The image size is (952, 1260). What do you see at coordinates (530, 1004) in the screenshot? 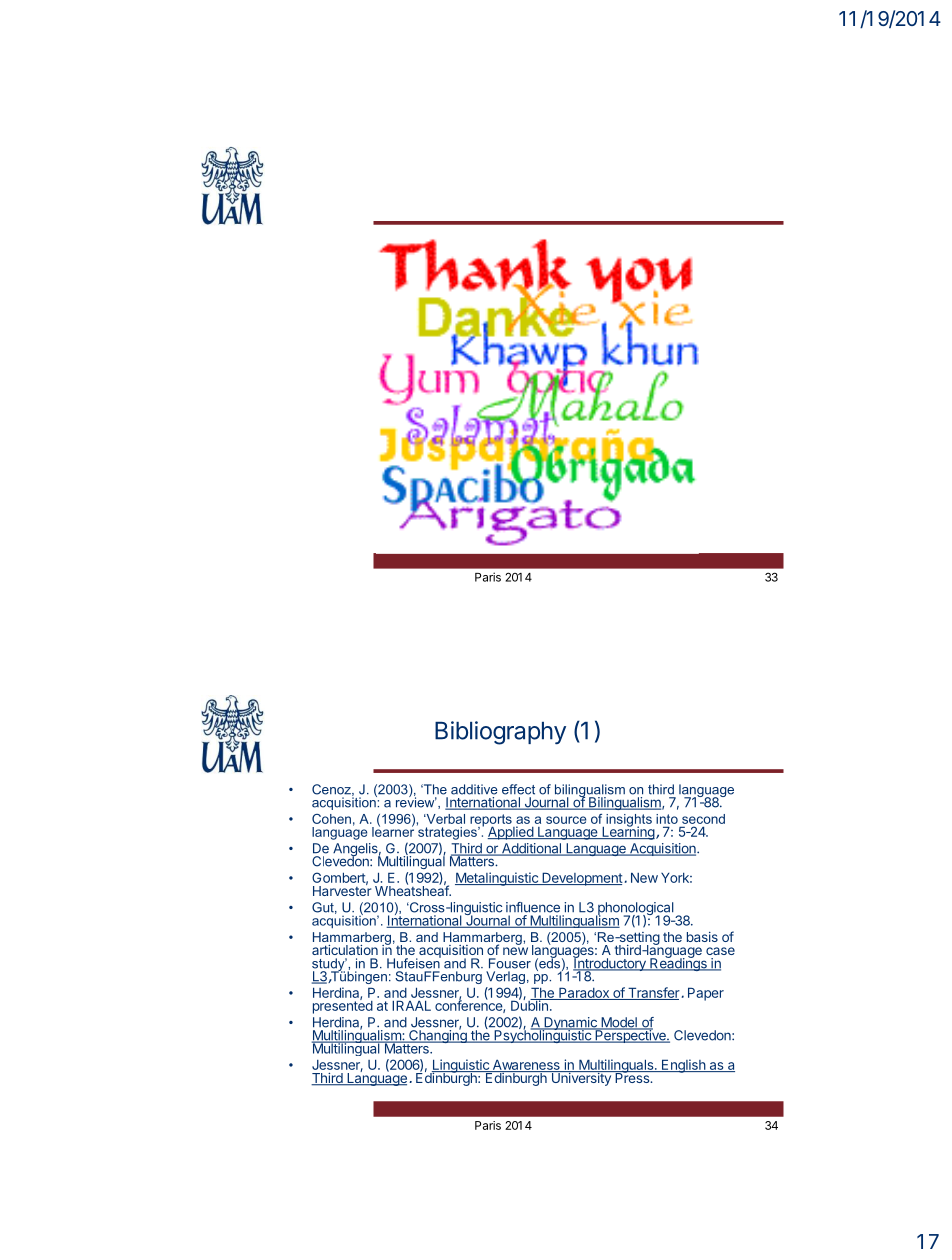
I see `Dublin` at bounding box center [530, 1004].
